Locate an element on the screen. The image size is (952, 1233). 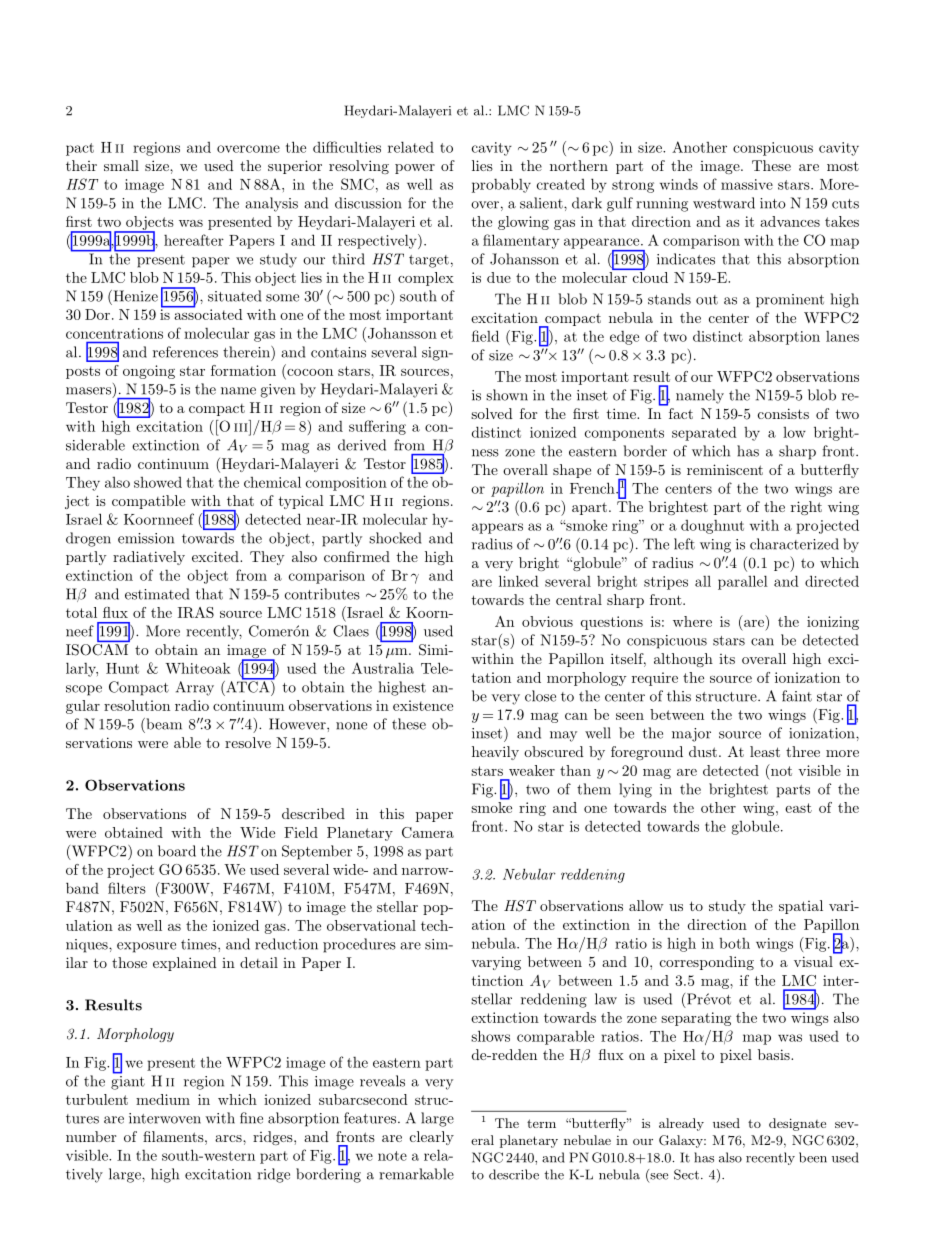
estimated is located at coordinates (157, 594).
